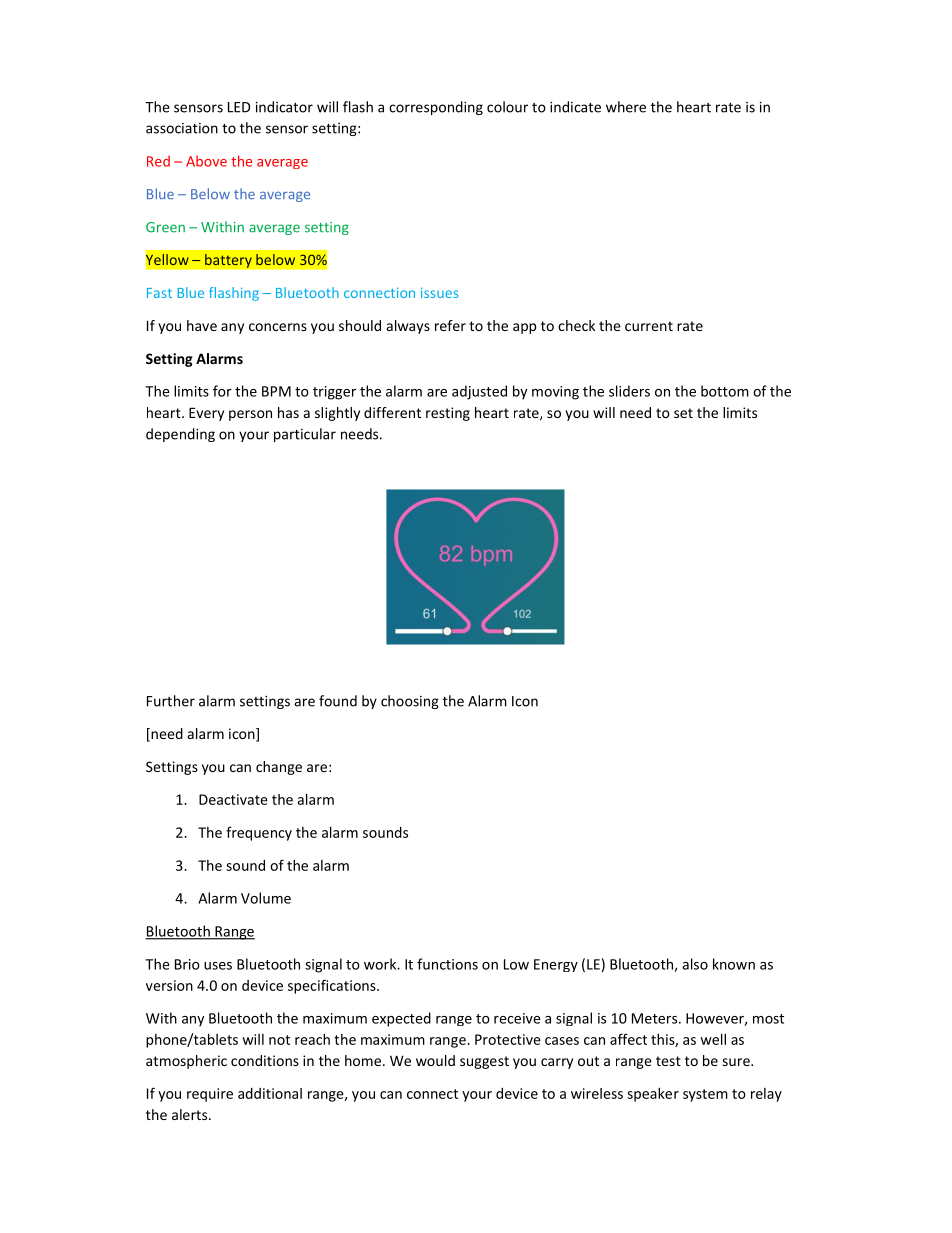 The width and height of the screenshot is (952, 1233). I want to click on where, so click(626, 107).
